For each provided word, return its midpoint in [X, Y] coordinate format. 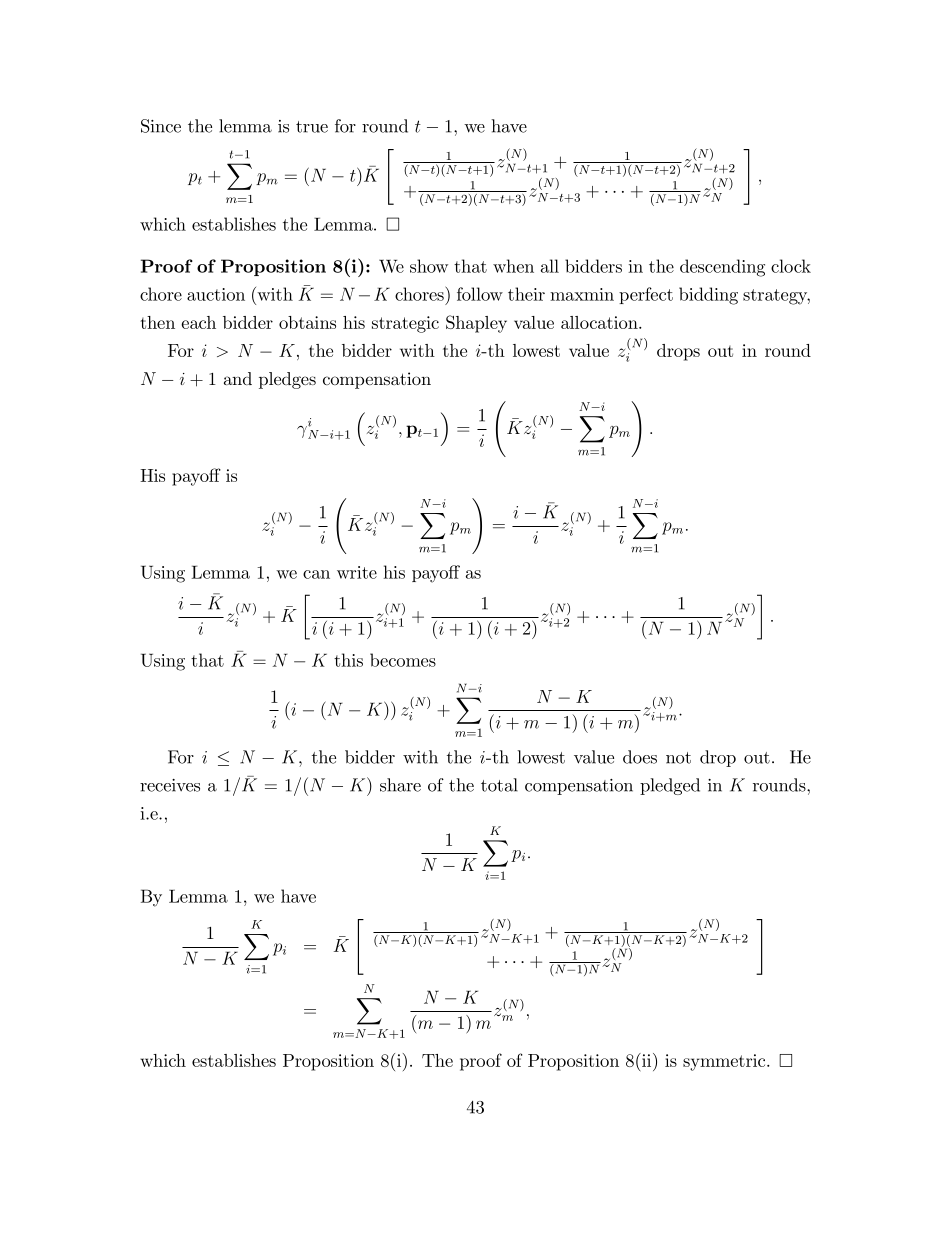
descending [722, 268]
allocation [599, 322]
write [357, 572]
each [198, 322]
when [513, 266]
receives [170, 785]
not [678, 758]
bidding [708, 296]
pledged [670, 786]
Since [161, 126]
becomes [403, 660]
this [348, 660]
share [400, 785]
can [316, 574]
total [499, 785]
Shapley [476, 324]
